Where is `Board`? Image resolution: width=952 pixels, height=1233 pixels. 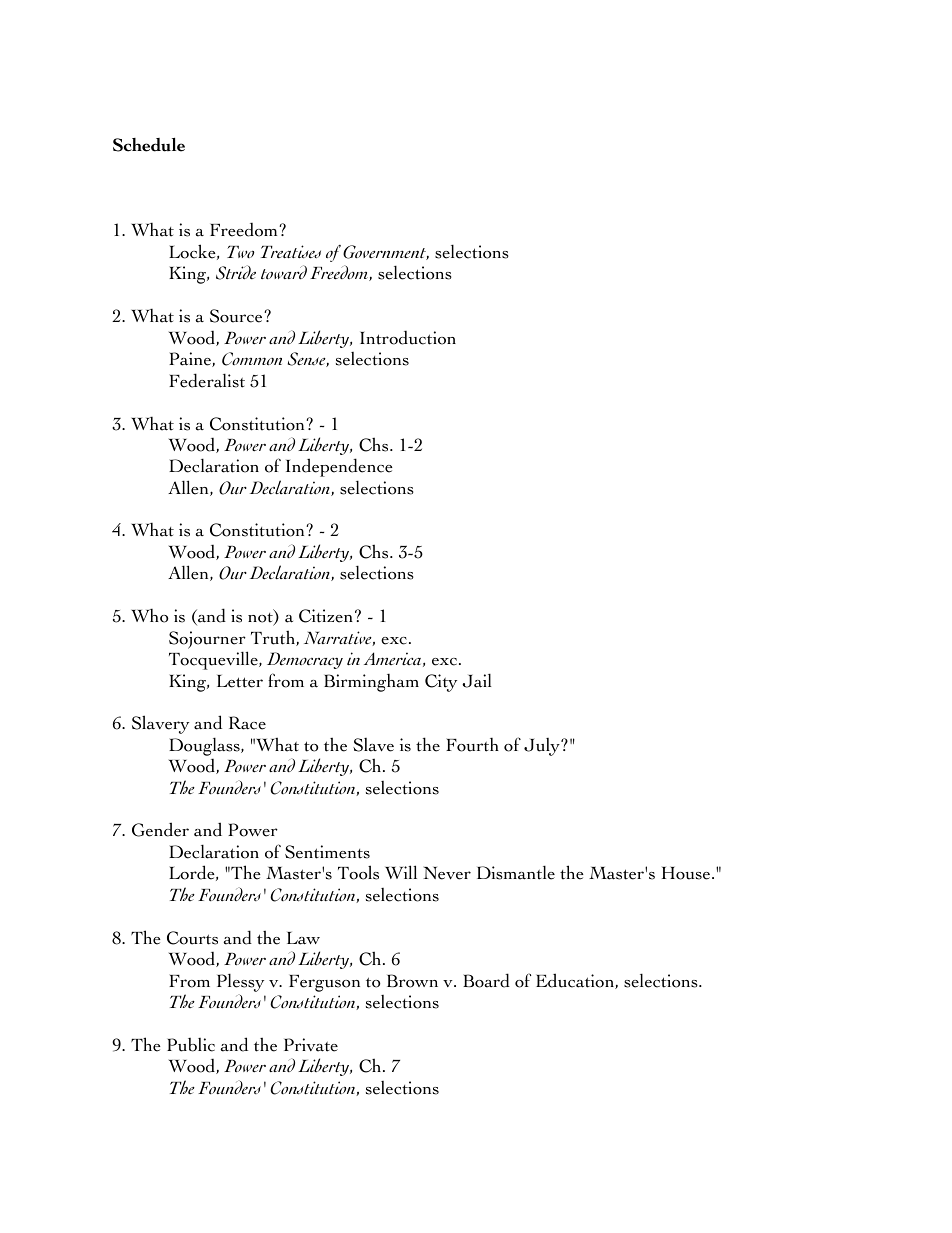
Board is located at coordinates (486, 980).
